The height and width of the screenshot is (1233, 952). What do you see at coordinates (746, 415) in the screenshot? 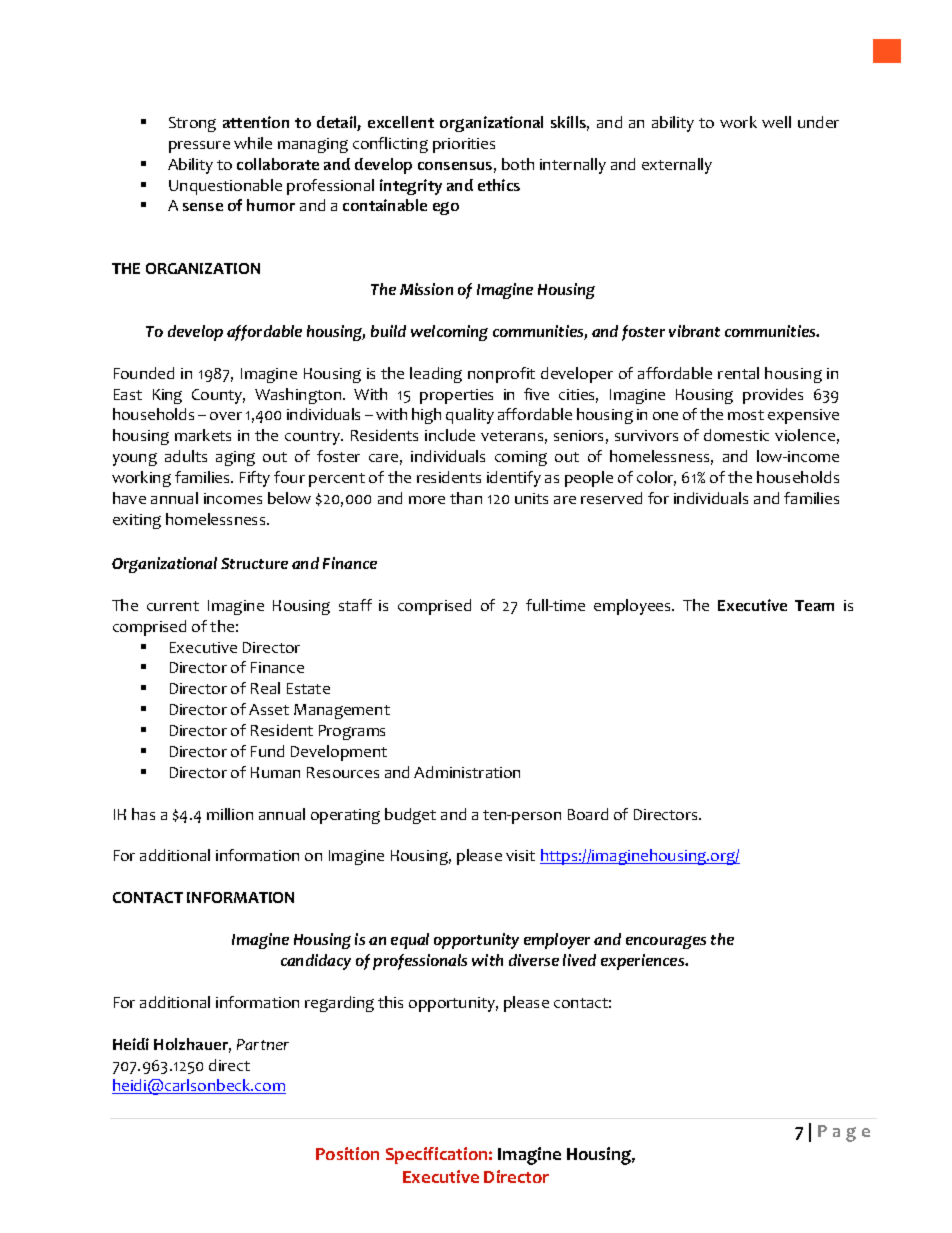
I see `most` at bounding box center [746, 415].
